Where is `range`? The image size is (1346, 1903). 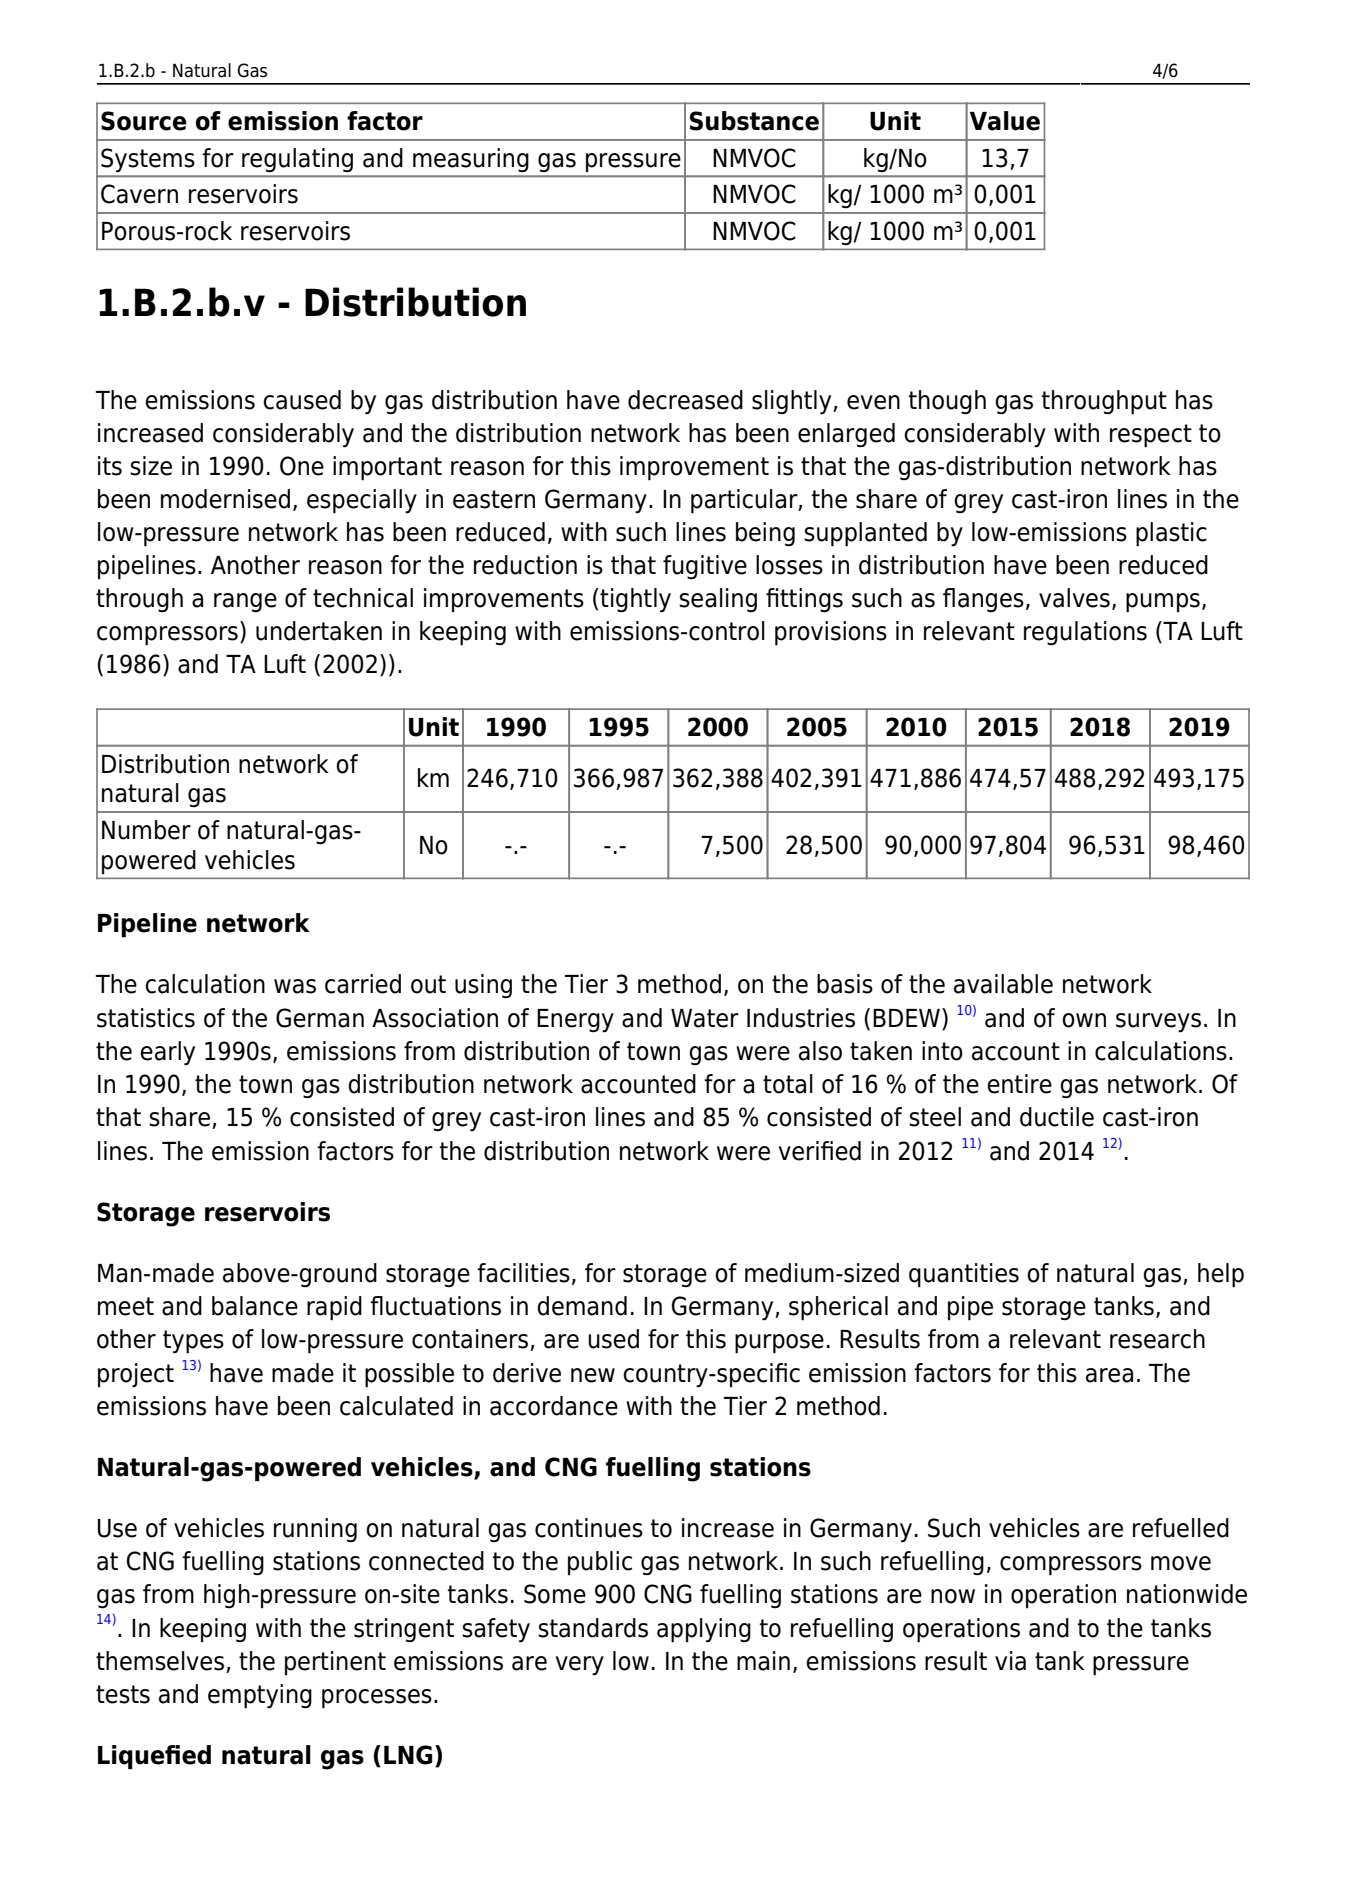 range is located at coordinates (245, 602).
